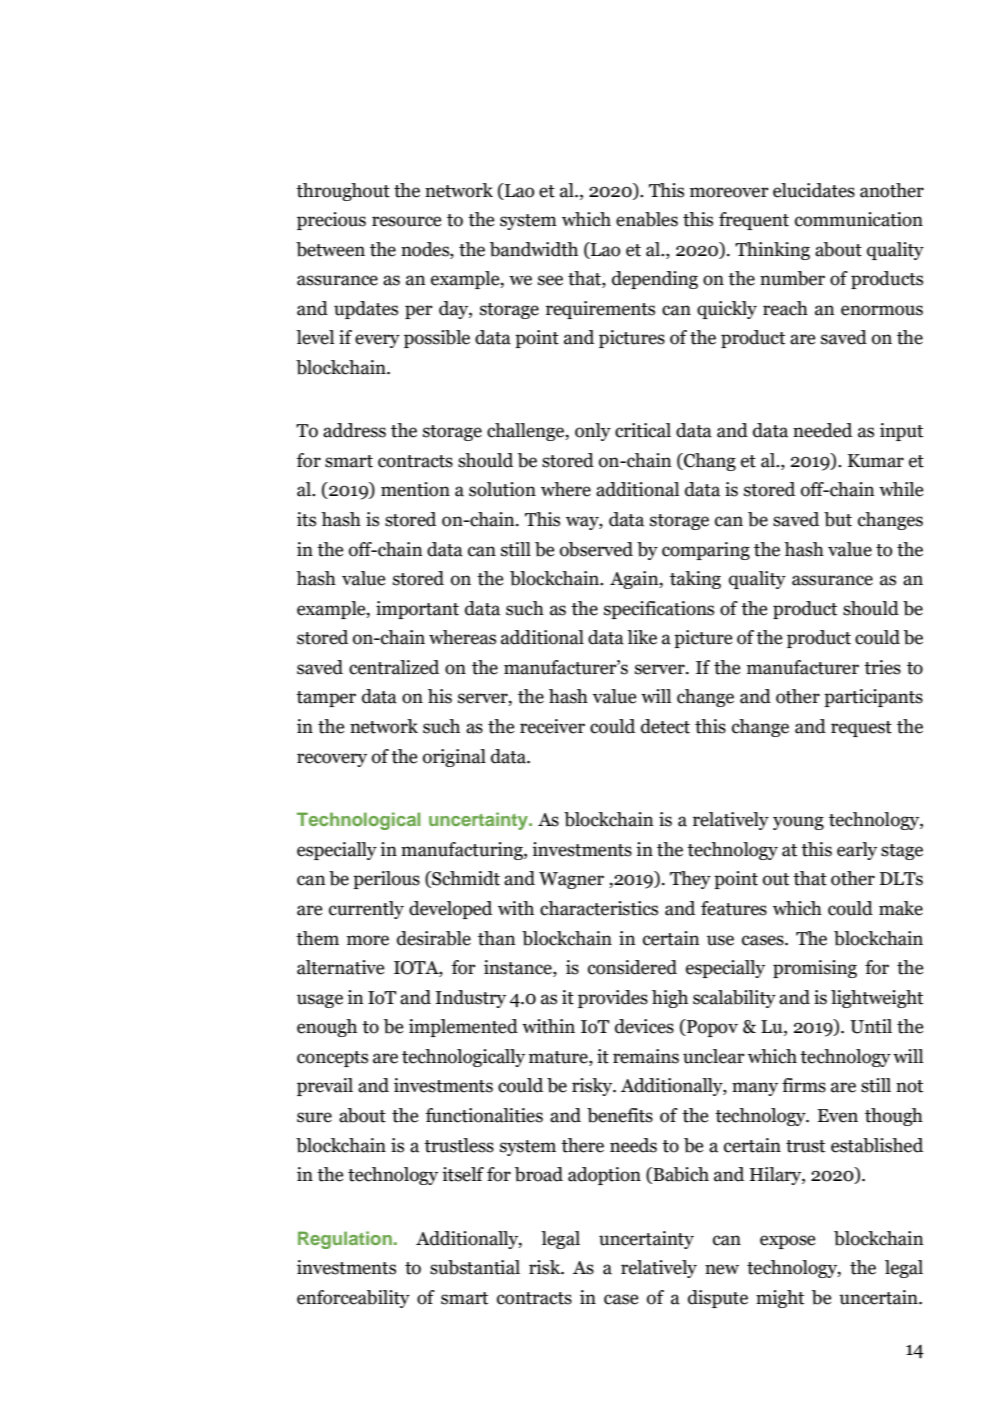 The image size is (1005, 1422). What do you see at coordinates (353, 1299) in the screenshot?
I see `enforceability` at bounding box center [353, 1299].
